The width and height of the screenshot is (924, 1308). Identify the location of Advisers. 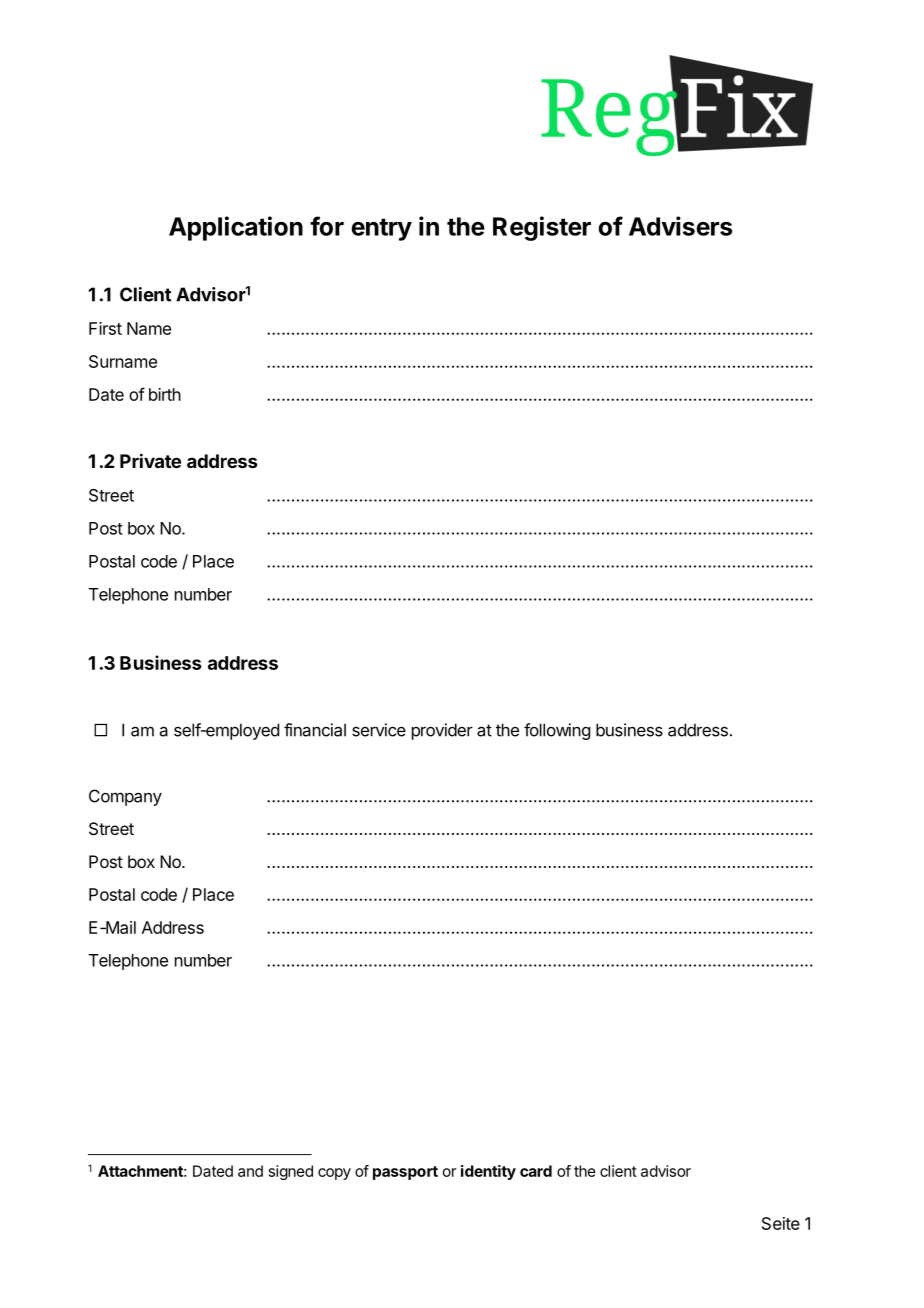
(680, 226).
